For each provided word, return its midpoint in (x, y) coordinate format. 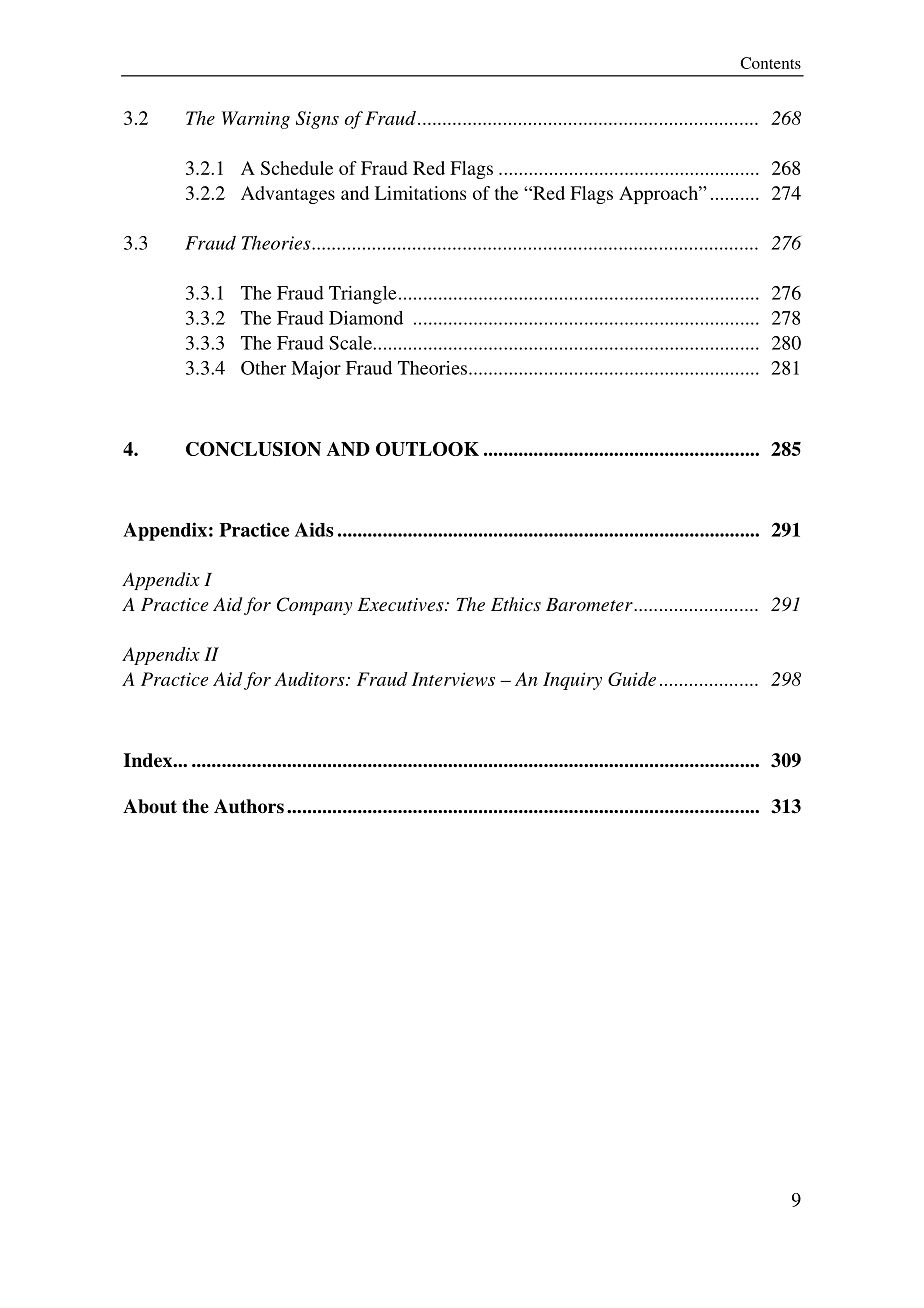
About (150, 806)
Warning (256, 120)
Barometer (590, 604)
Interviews (453, 679)
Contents (770, 63)
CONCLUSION (253, 449)
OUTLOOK (427, 449)
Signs (317, 120)
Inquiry (572, 681)
